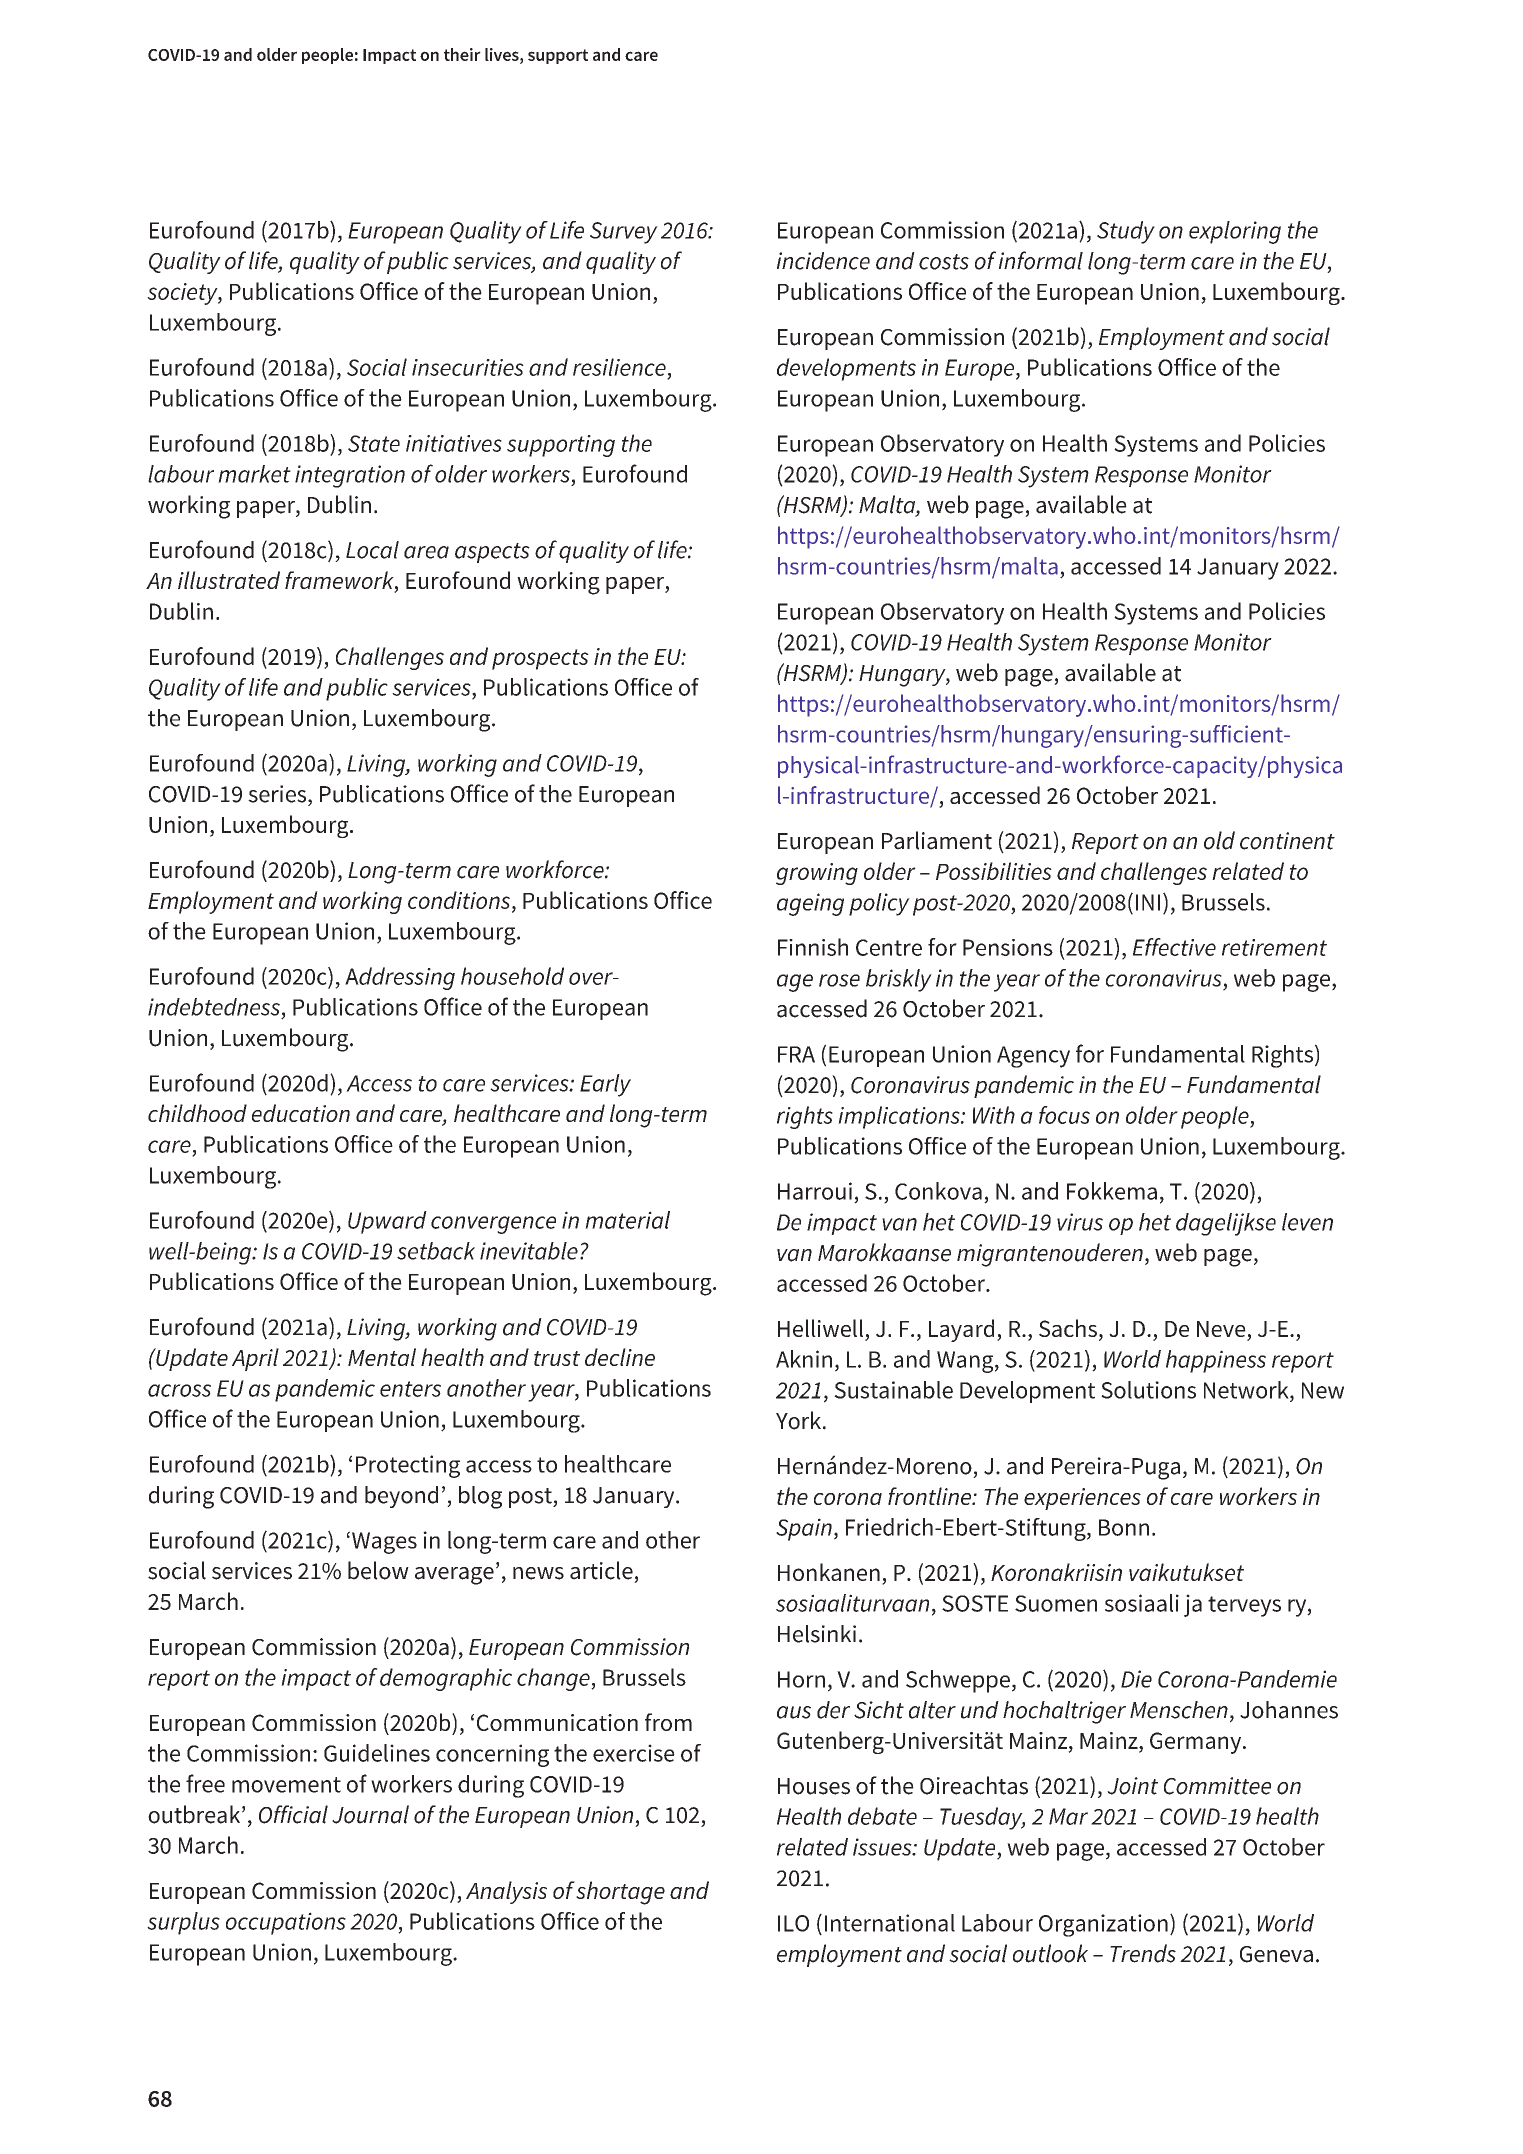 This screenshot has width=1523, height=2154. I want to click on continent, so click(1287, 841).
